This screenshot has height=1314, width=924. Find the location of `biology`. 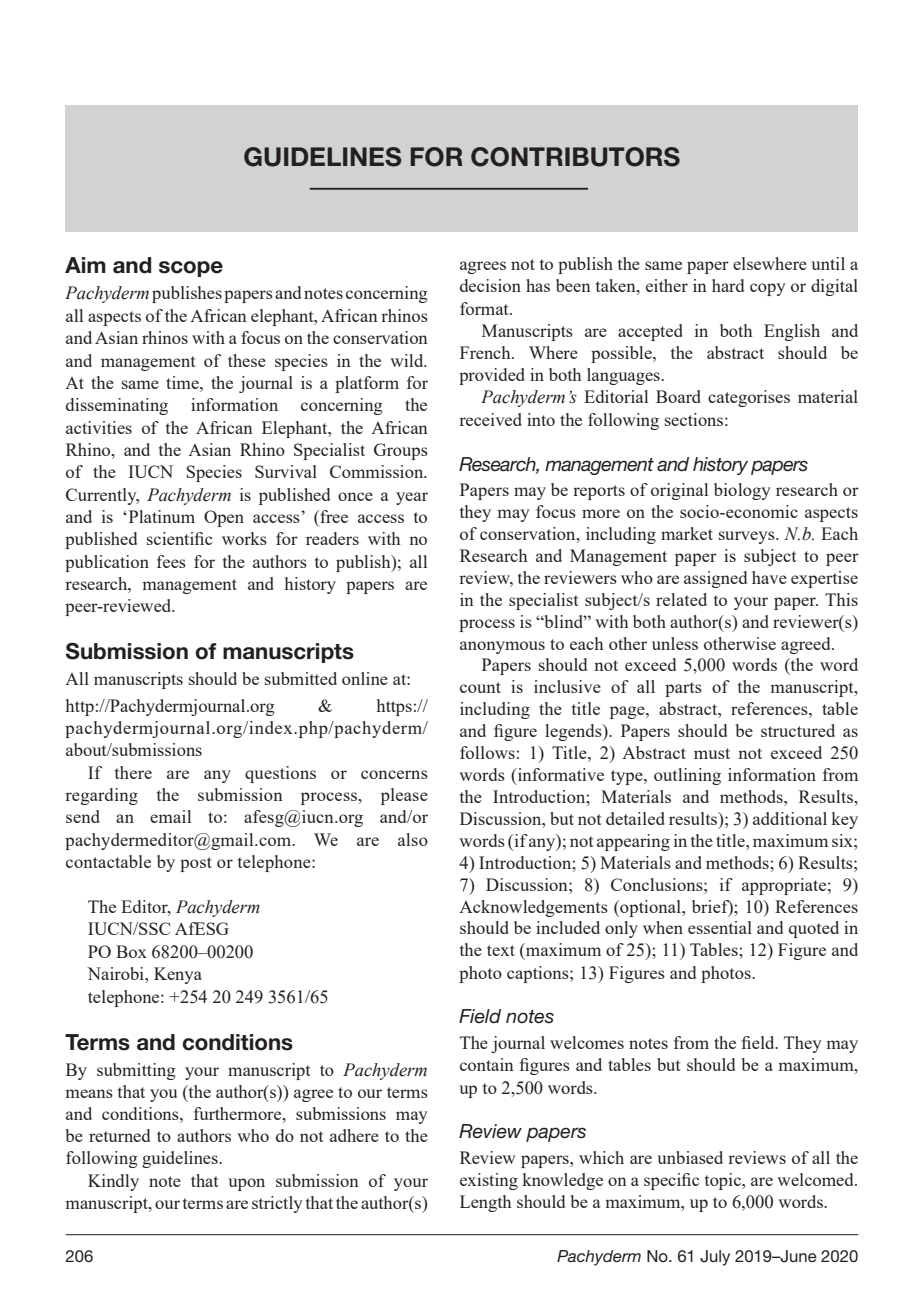

biology is located at coordinates (742, 491).
